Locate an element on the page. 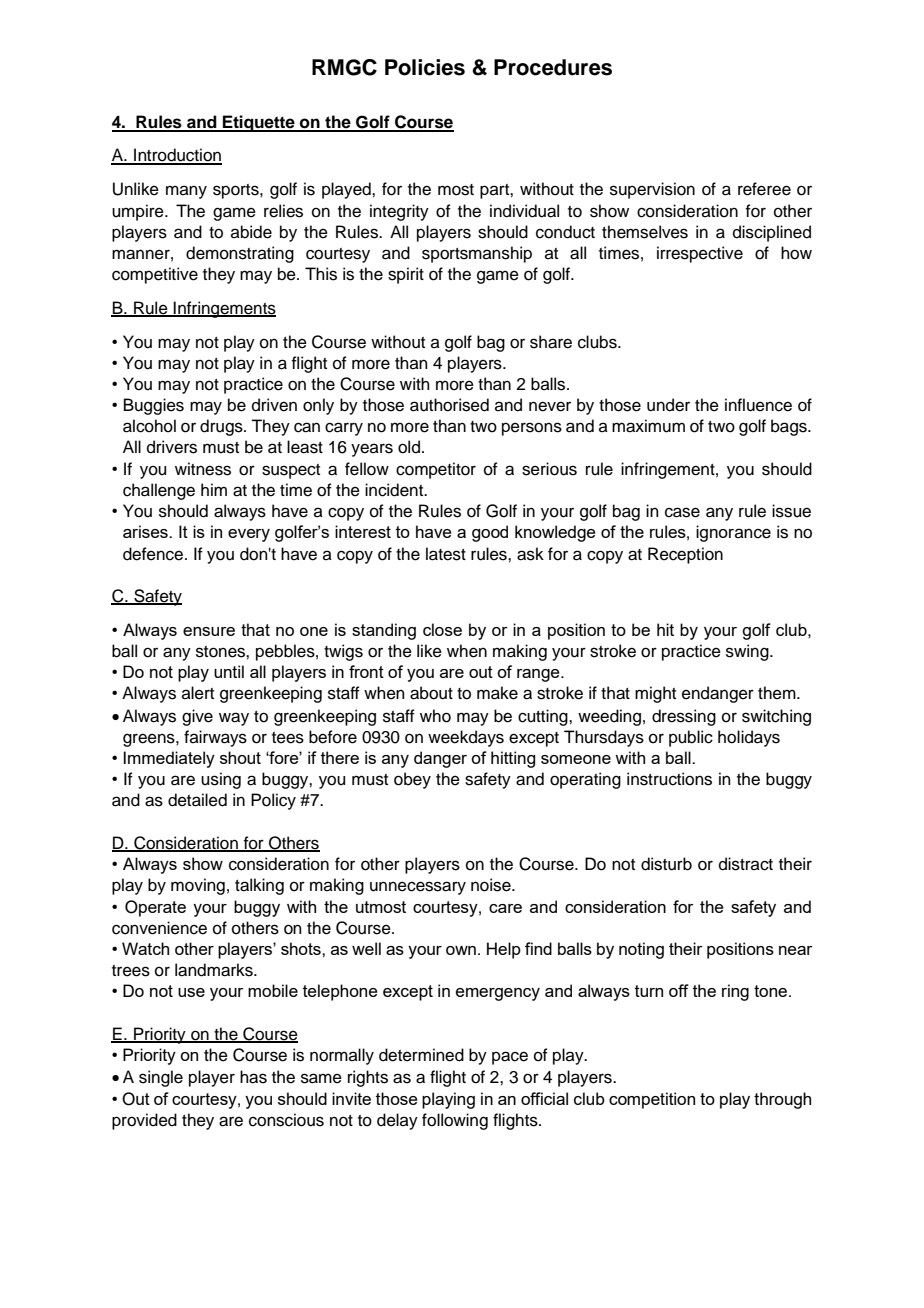  has is located at coordinates (253, 1077).
